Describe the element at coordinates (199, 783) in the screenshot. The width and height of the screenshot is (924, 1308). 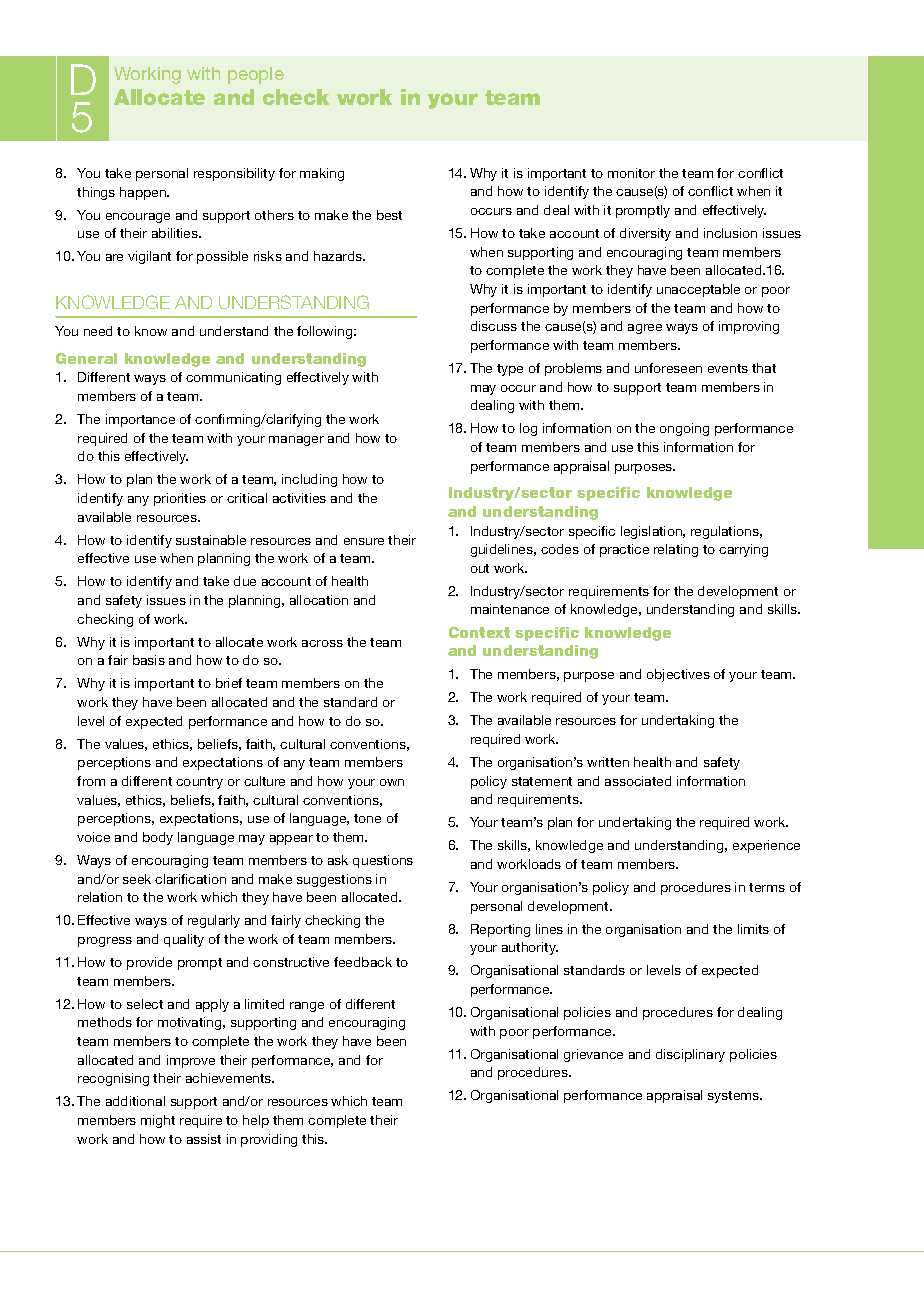
I see `country` at that location.
